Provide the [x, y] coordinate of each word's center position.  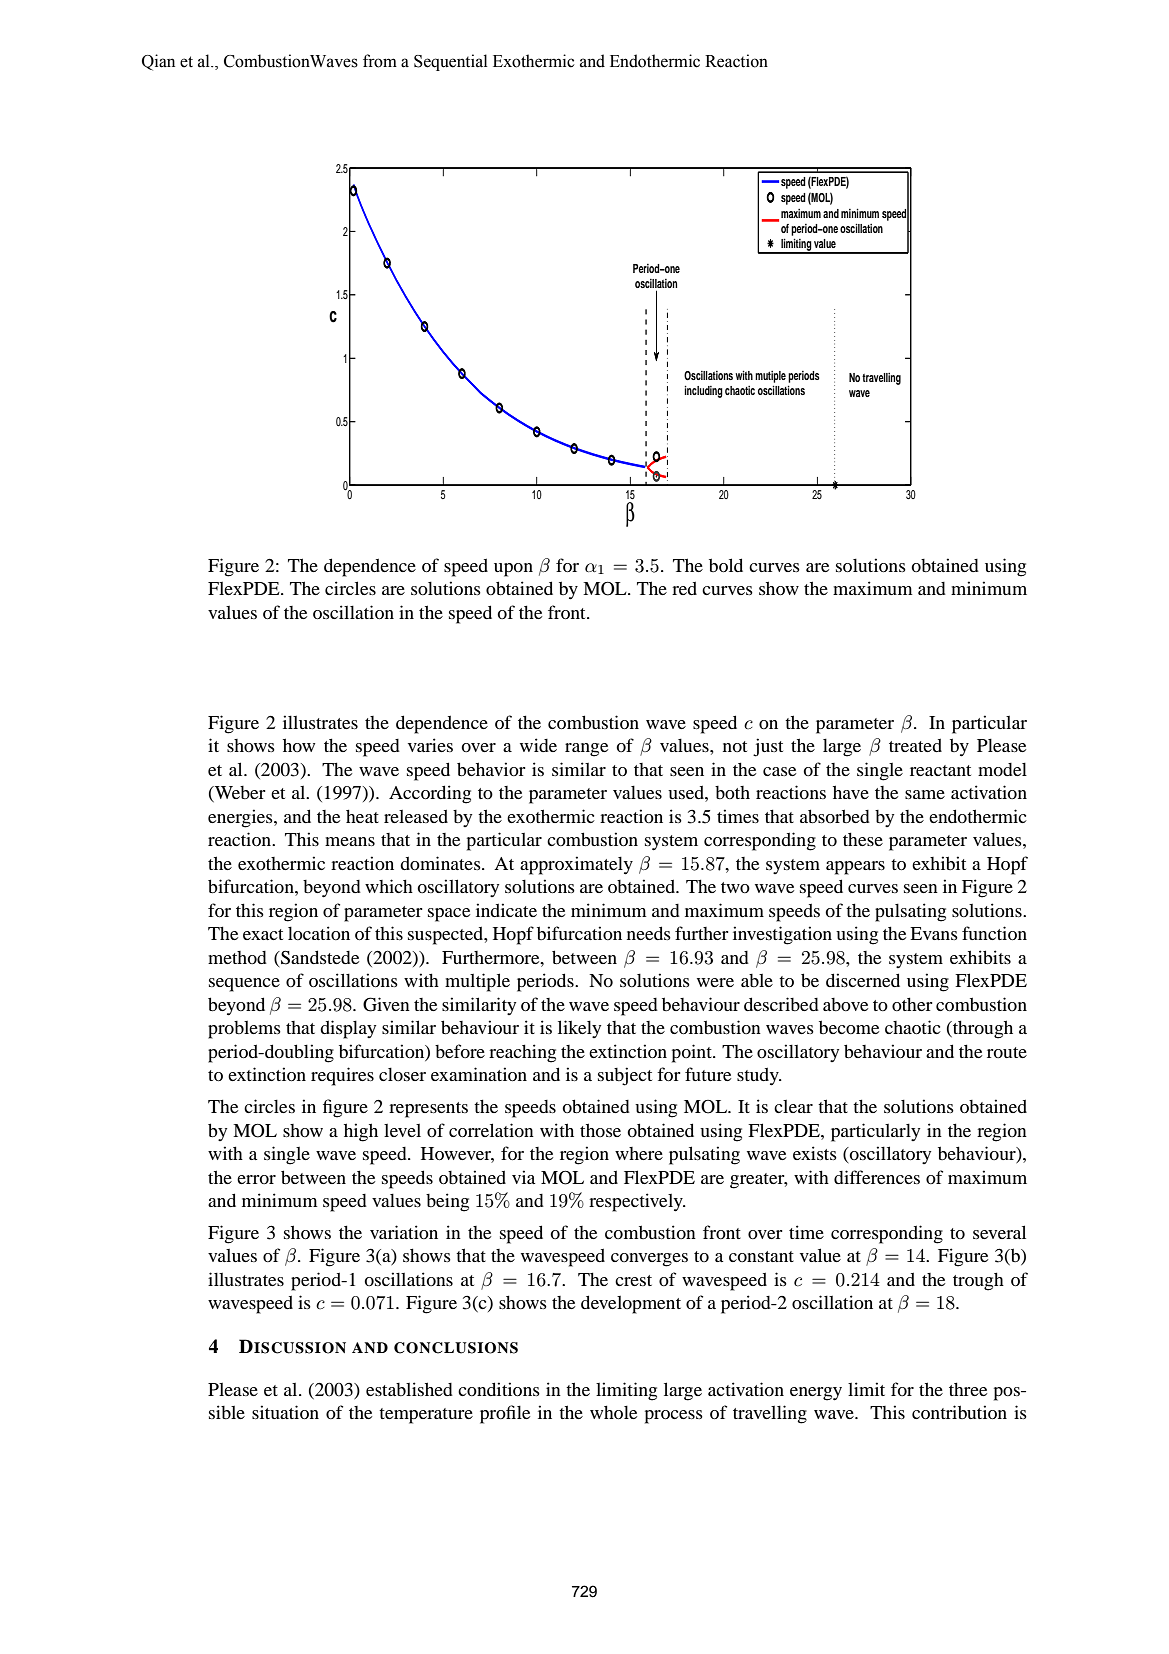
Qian [158, 62]
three [968, 1389]
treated [915, 745]
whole [613, 1412]
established [409, 1389]
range [586, 750]
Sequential [451, 62]
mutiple [770, 377]
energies [241, 818]
